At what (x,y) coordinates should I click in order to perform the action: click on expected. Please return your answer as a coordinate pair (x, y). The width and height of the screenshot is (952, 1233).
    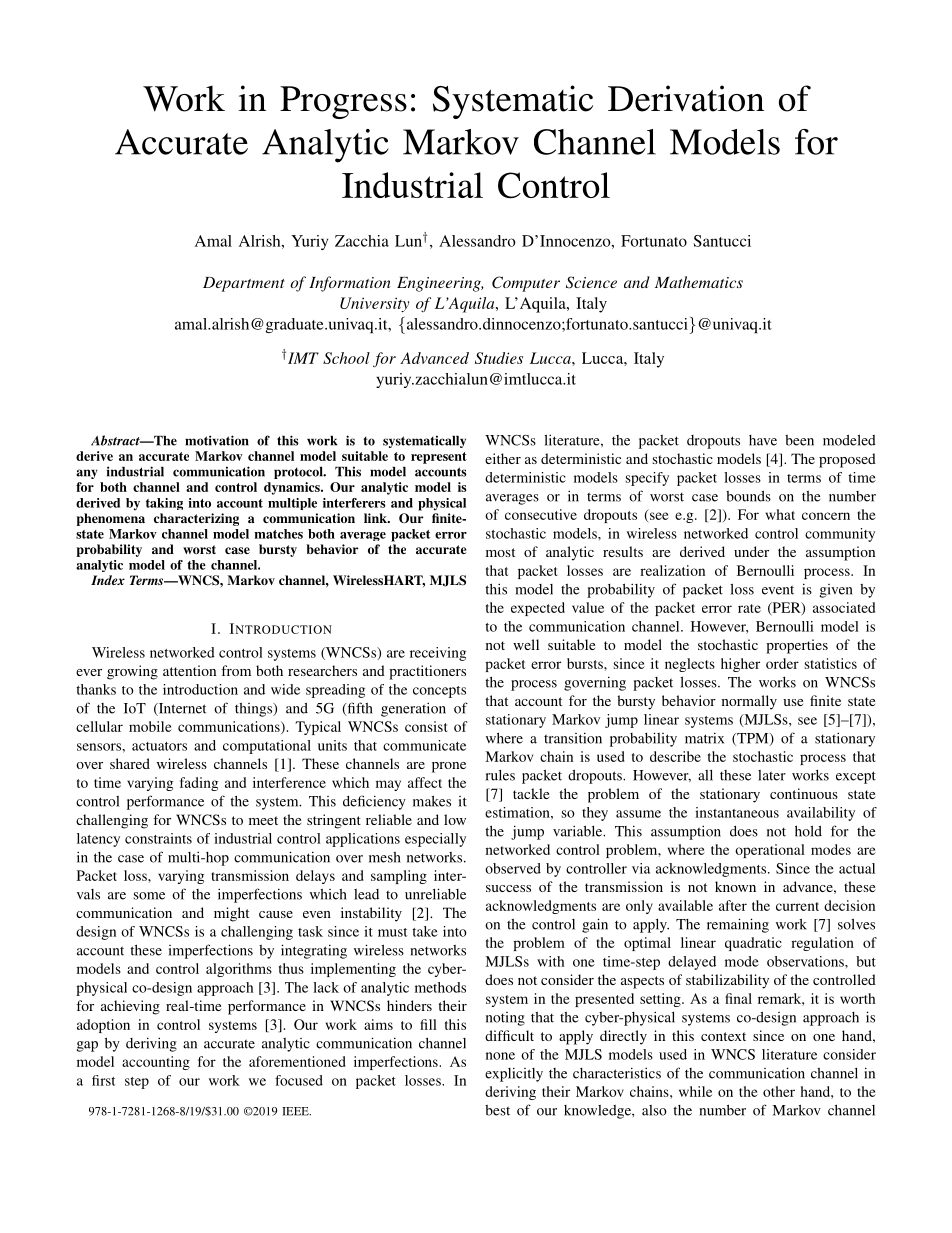
    Looking at the image, I should click on (538, 609).
